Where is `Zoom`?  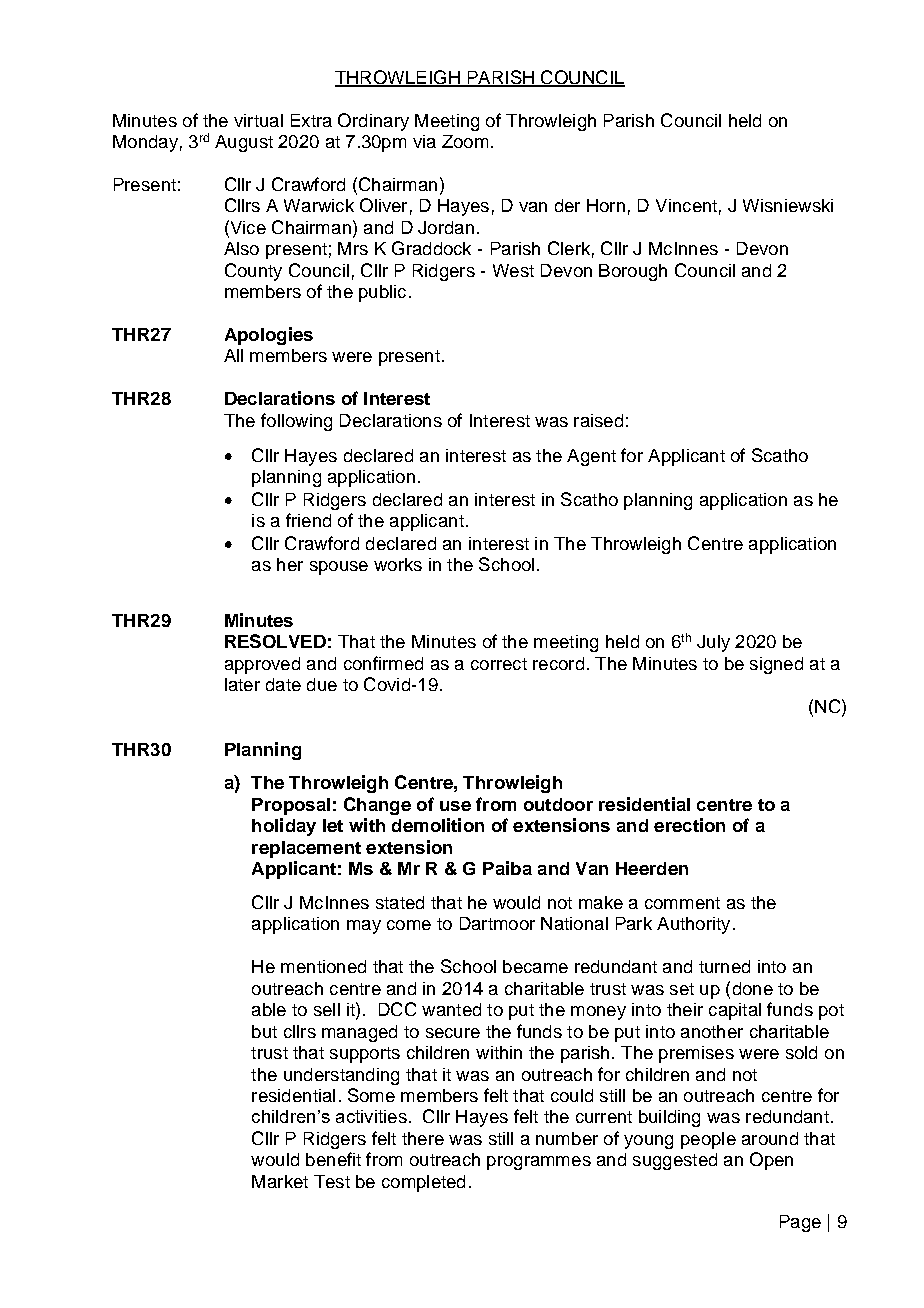
Zoom is located at coordinates (465, 141).
